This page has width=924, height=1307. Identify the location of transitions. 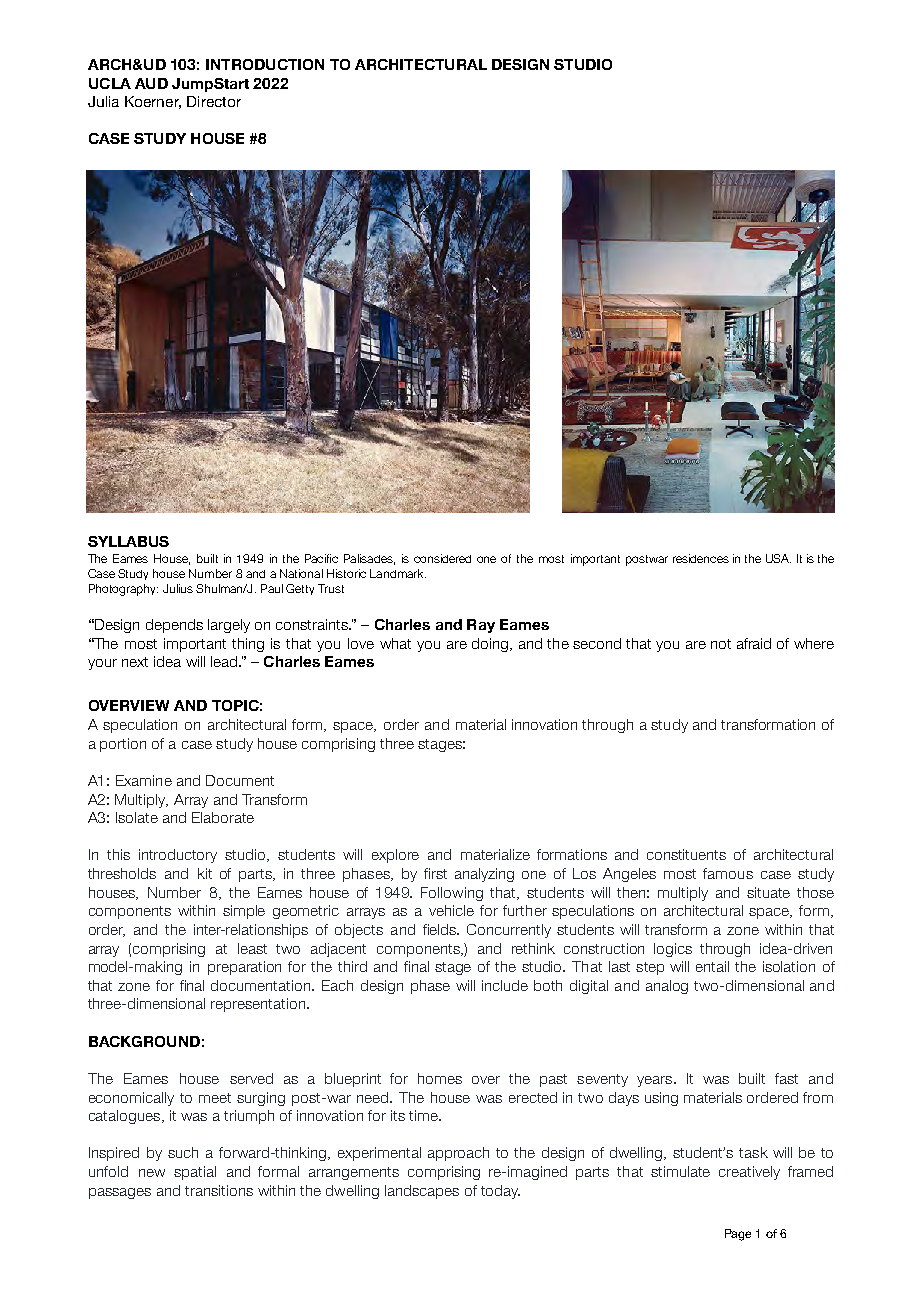
(219, 1190).
